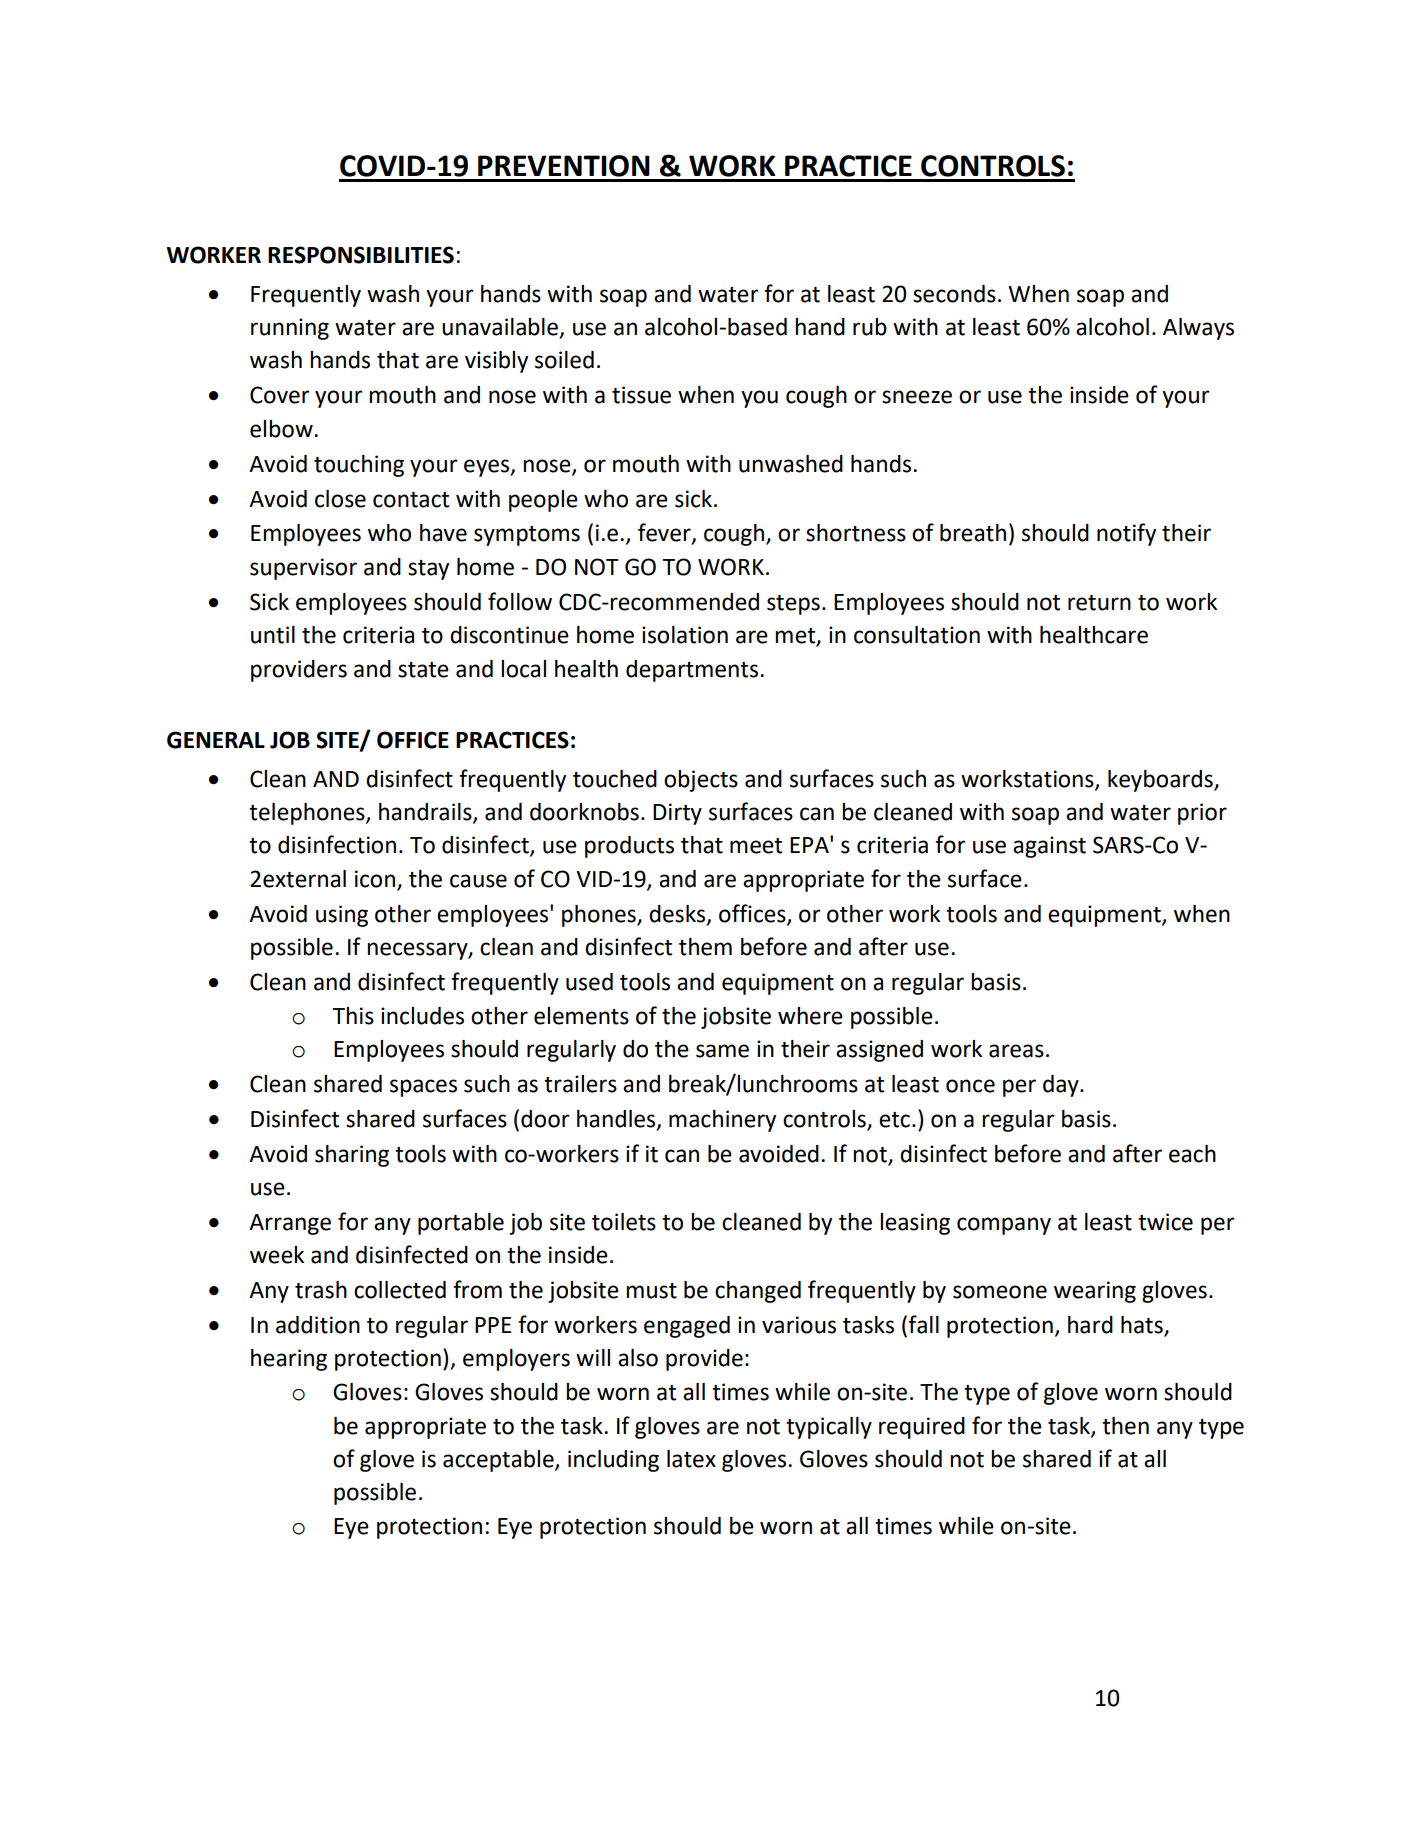 The image size is (1414, 1830). I want to click on against, so click(1049, 847).
